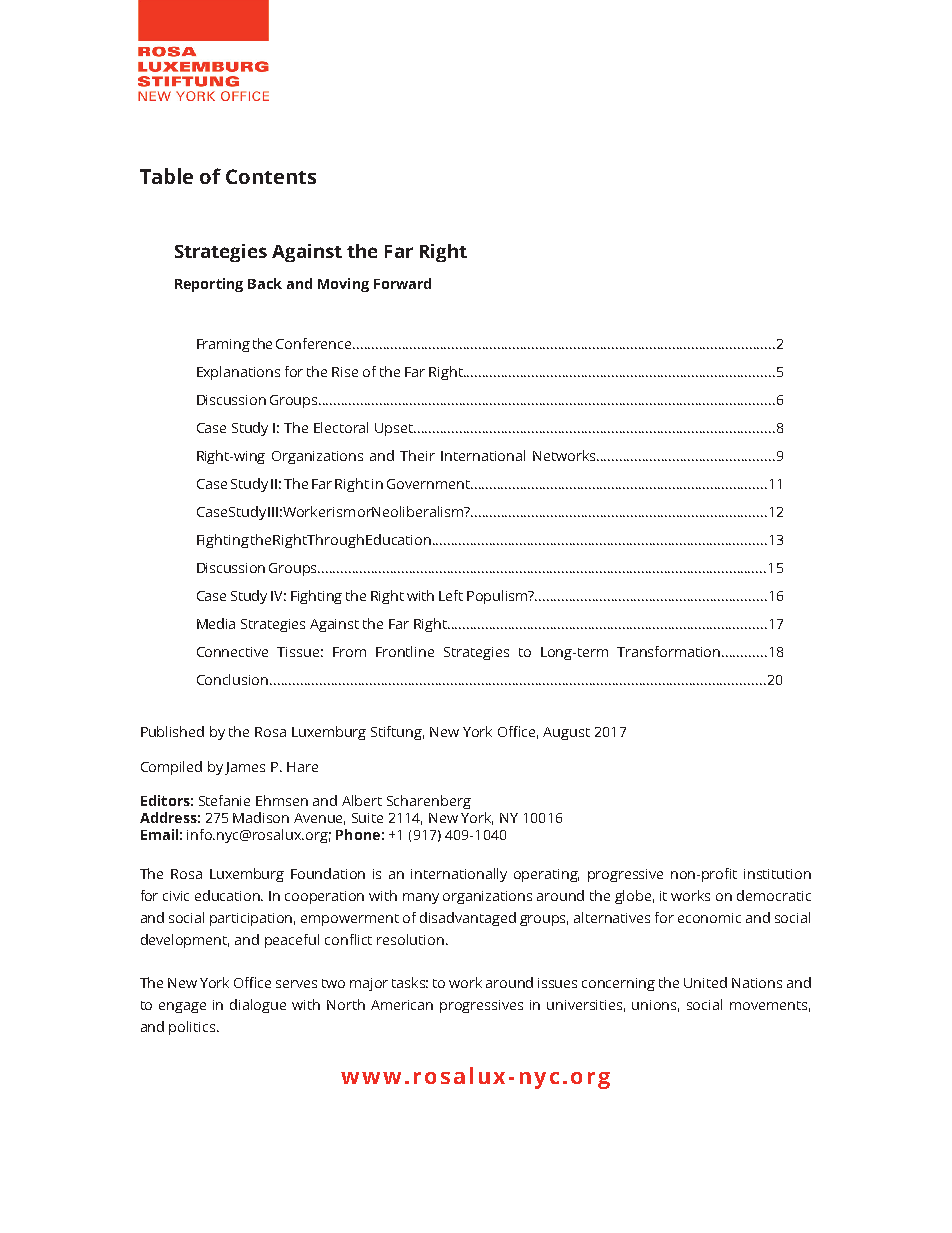 Image resolution: width=952 pixels, height=1233 pixels. What do you see at coordinates (271, 176) in the page?
I see `Contents` at bounding box center [271, 176].
